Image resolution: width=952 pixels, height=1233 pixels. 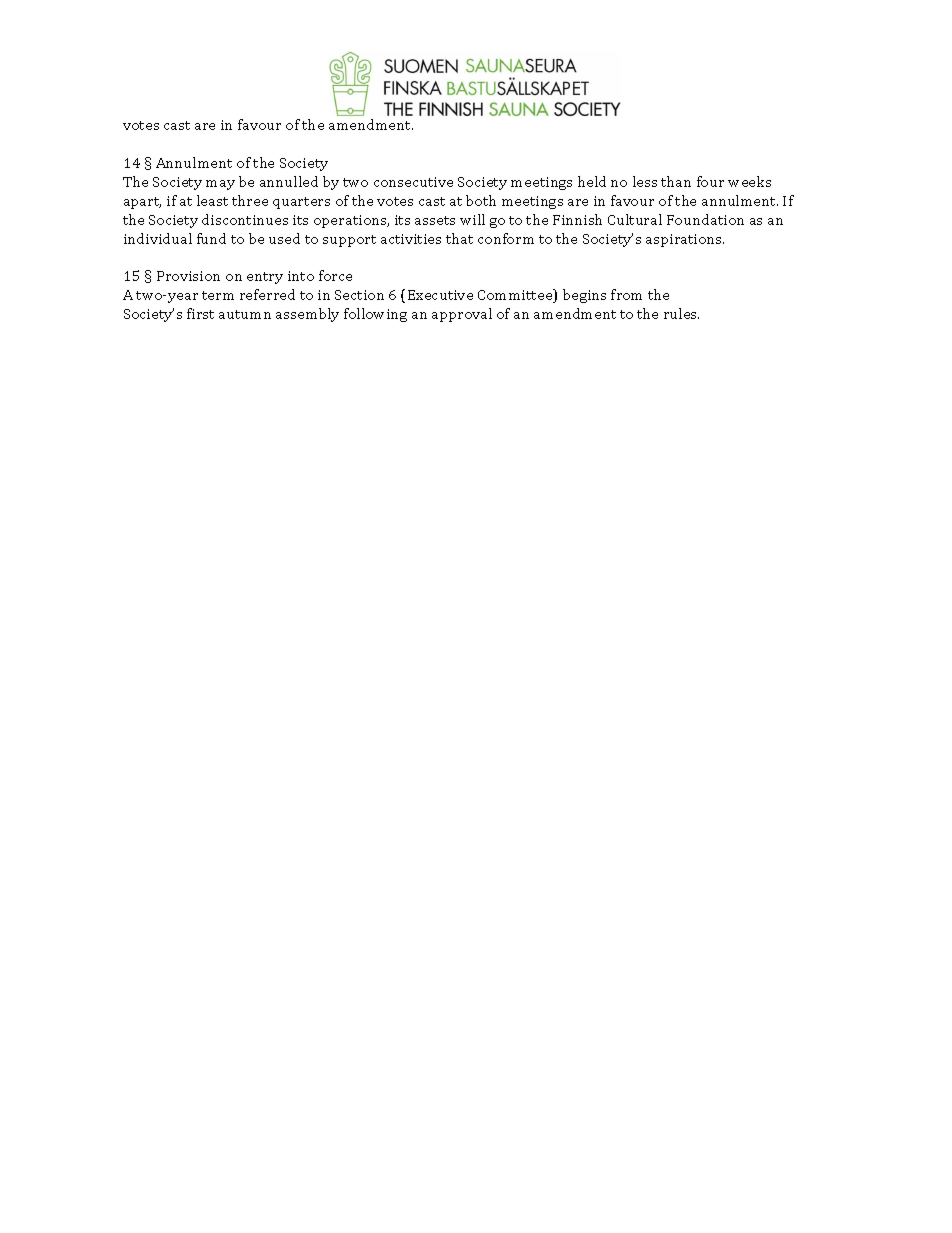 I want to click on rules, so click(x=681, y=313).
